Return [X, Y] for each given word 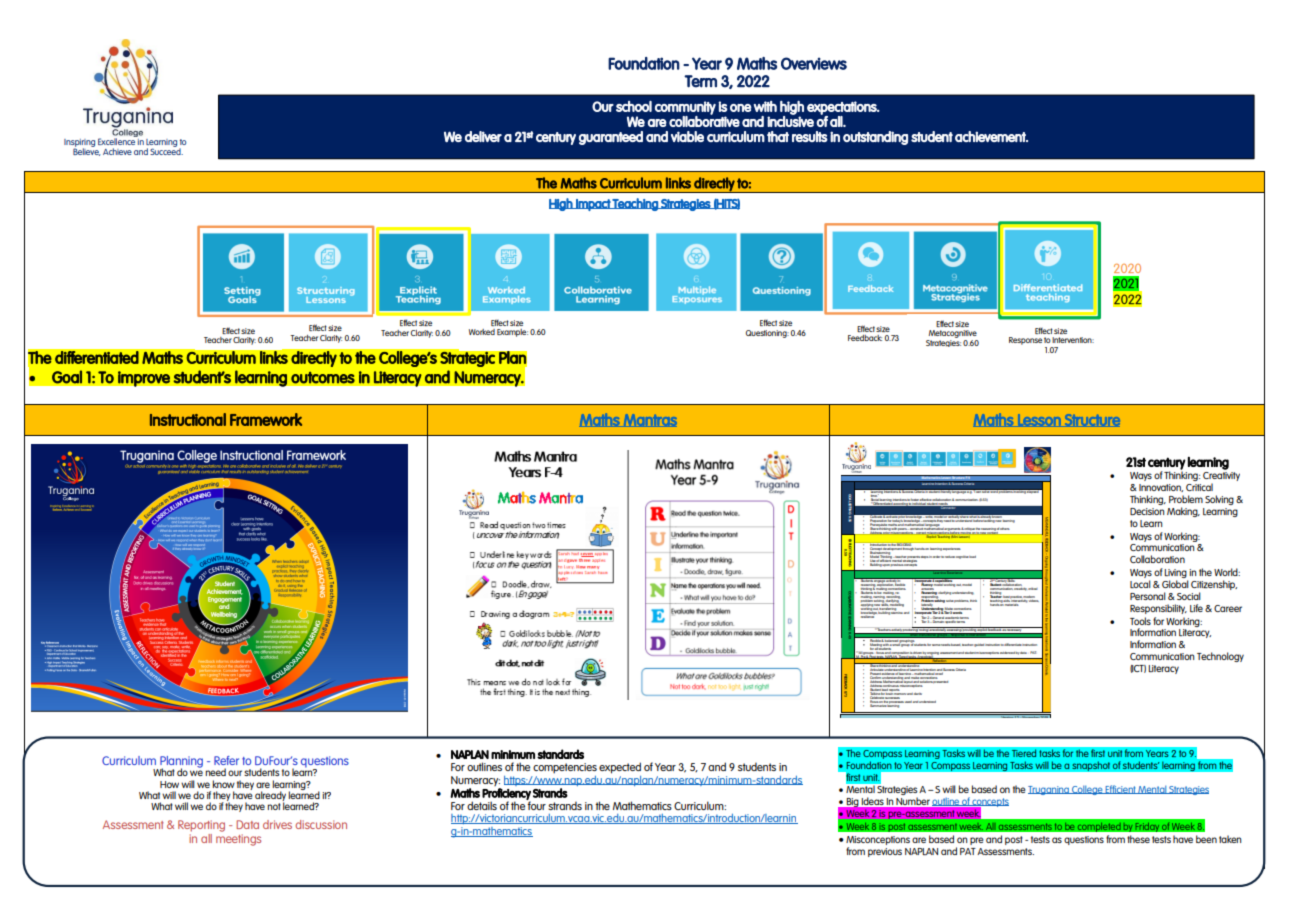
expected [620, 768]
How [169, 784]
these [1138, 839]
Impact [593, 205]
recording [892, 597]
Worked [482, 332]
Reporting [201, 826]
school [634, 106]
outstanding [875, 138]
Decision [1147, 511]
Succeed [166, 150]
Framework [266, 419]
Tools [1140, 621]
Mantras [649, 420]
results [810, 136]
